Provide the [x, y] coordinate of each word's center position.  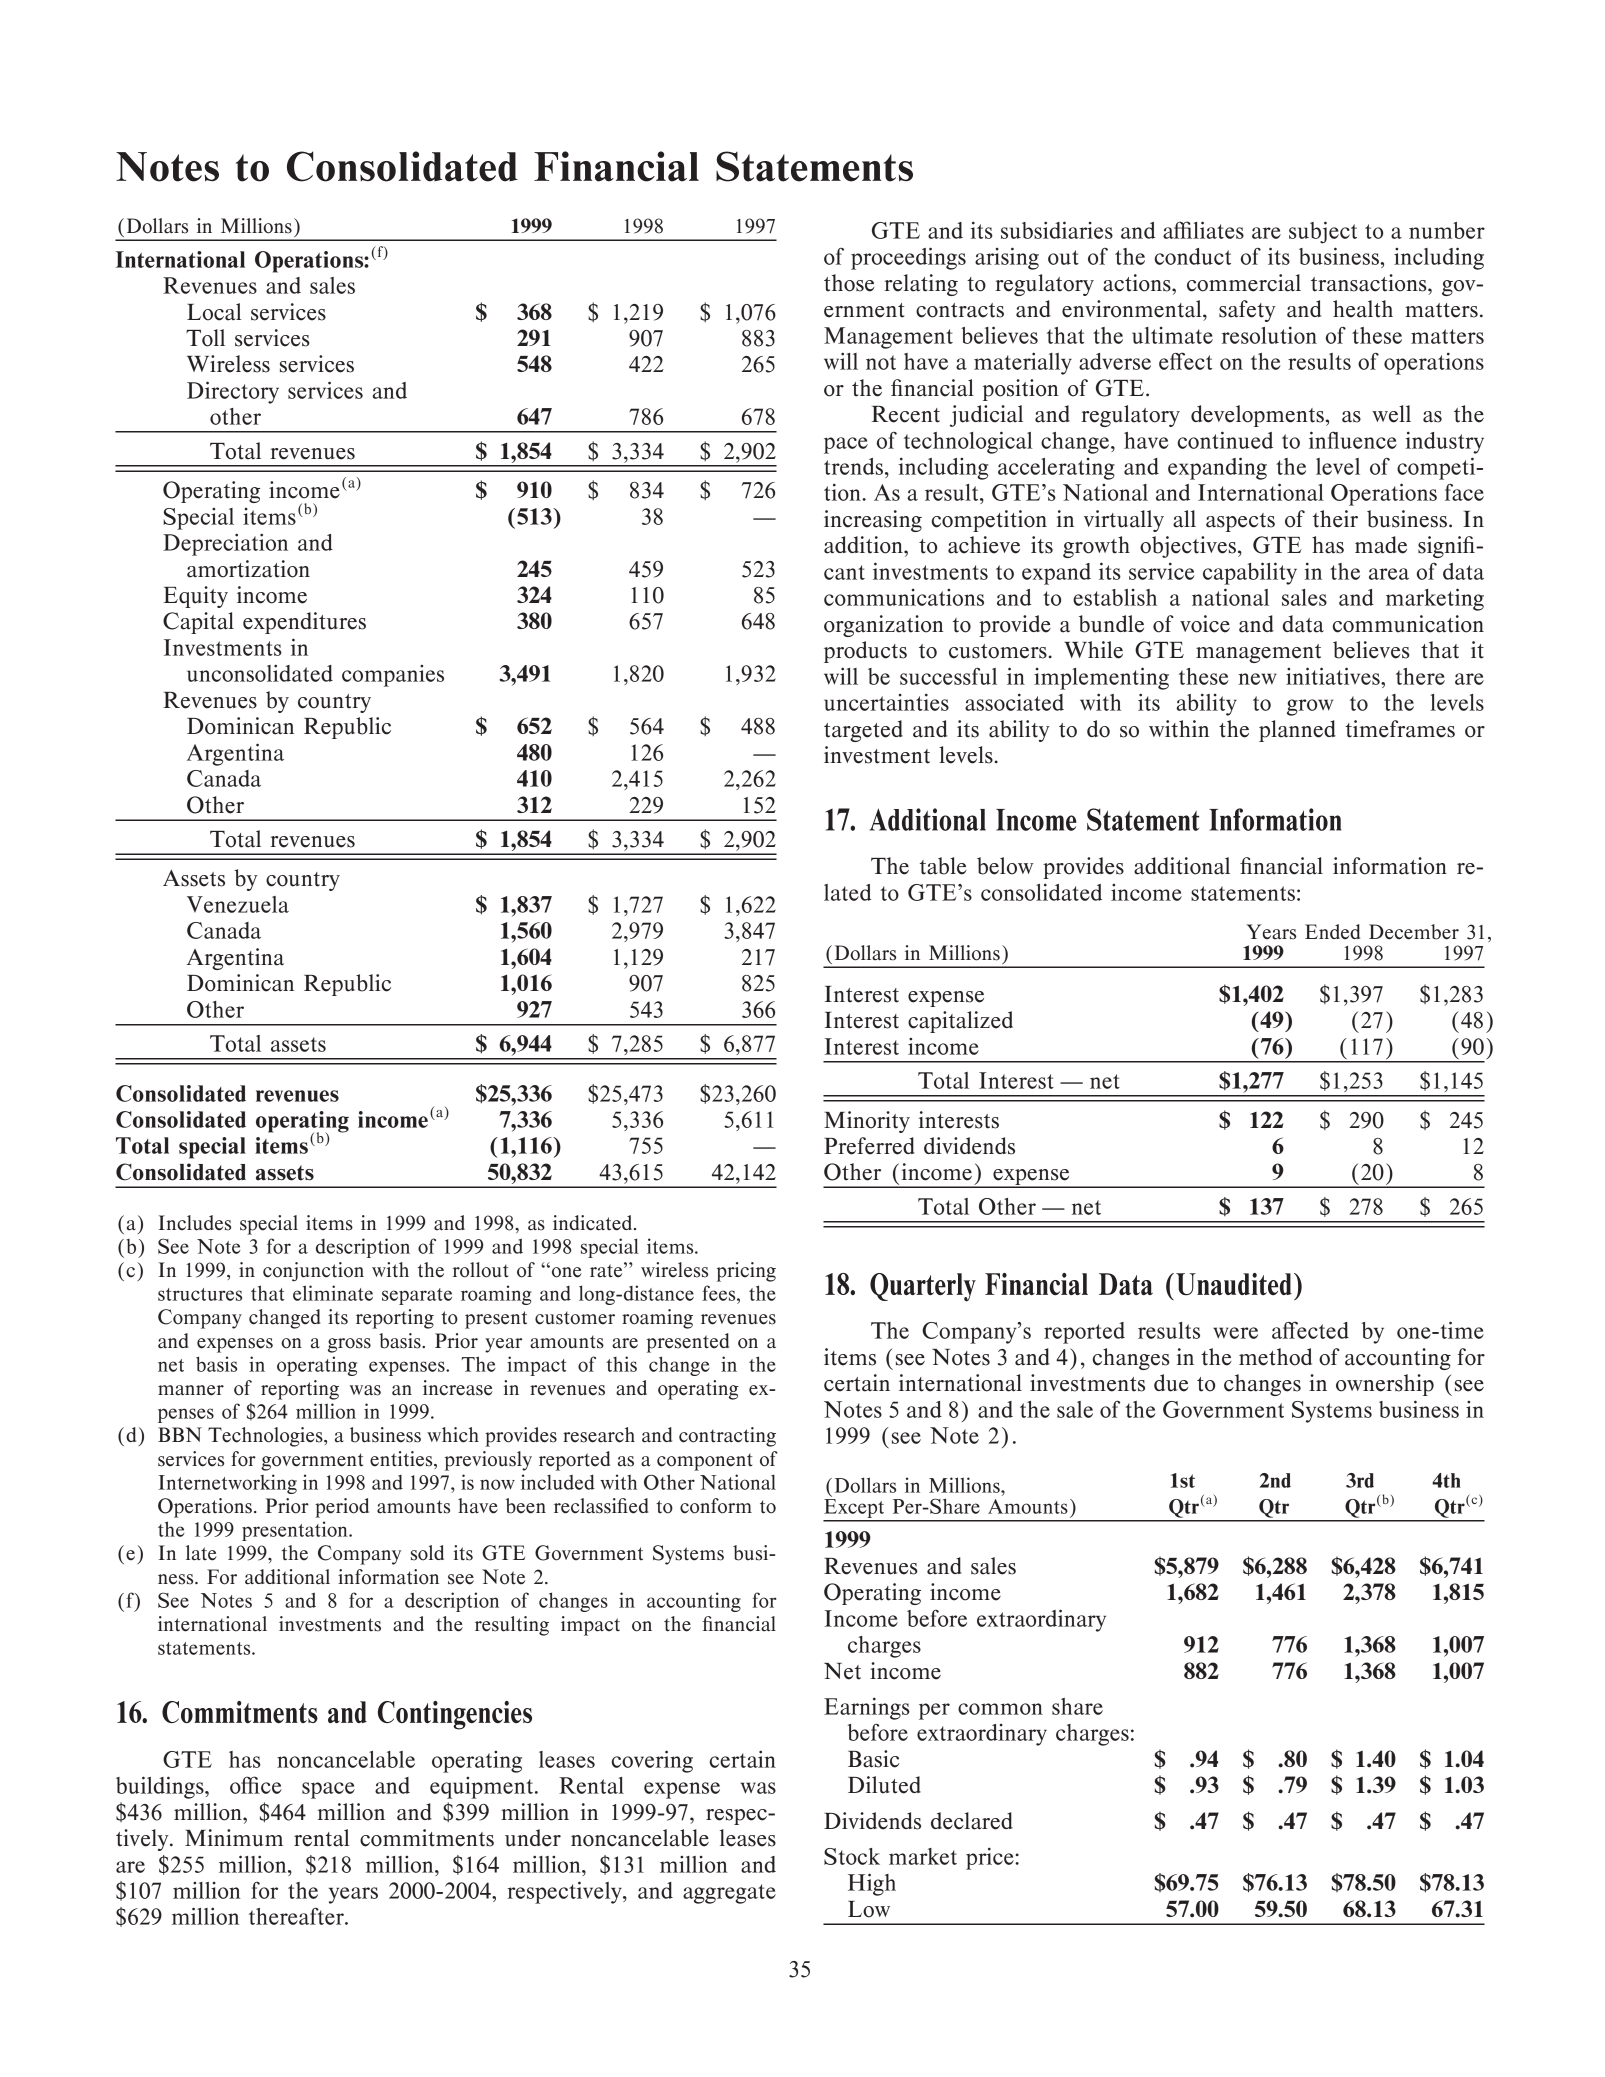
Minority [867, 1122]
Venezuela [238, 904]
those [849, 283]
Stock [852, 1856]
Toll [205, 338]
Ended [1332, 932]
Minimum [234, 1838]
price [991, 1858]
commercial [1244, 283]
